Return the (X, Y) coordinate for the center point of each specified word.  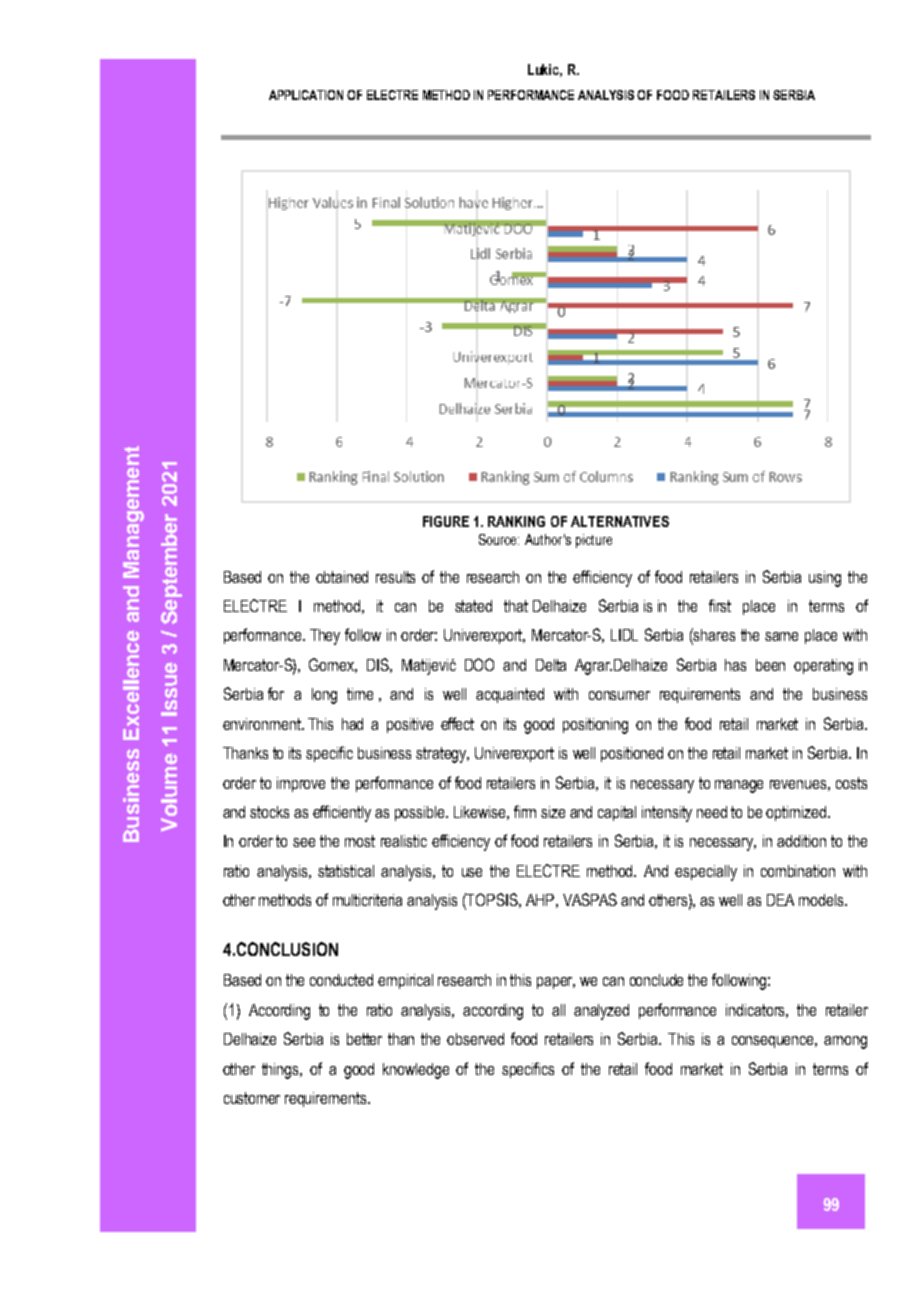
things (282, 1071)
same (781, 636)
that (516, 606)
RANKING (516, 521)
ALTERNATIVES (620, 521)
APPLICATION (306, 95)
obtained (342, 577)
